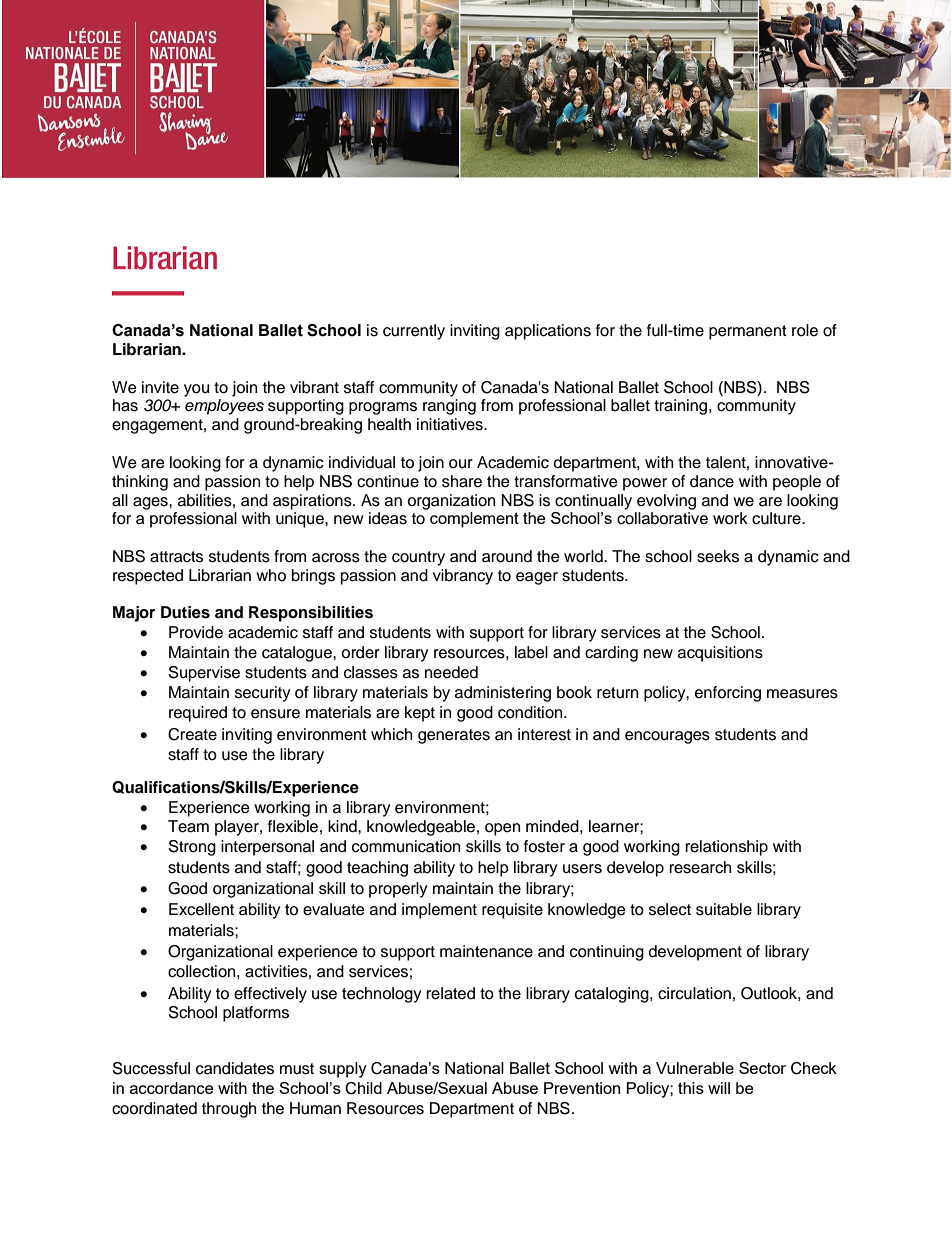 Image resolution: width=952 pixels, height=1233 pixels. I want to click on seeks, so click(718, 556).
